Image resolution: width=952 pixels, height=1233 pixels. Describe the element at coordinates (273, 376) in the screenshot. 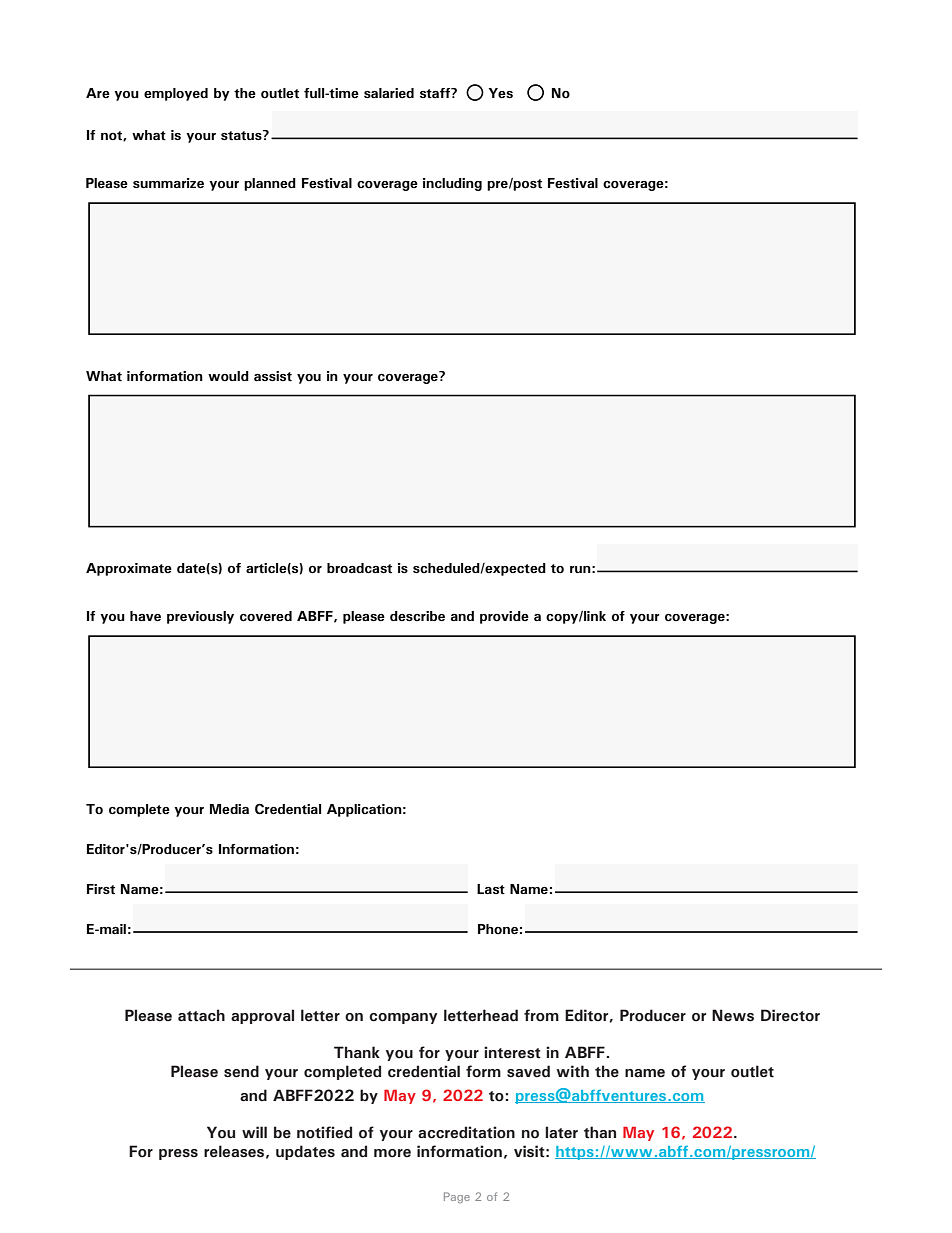

I see `assist` at that location.
